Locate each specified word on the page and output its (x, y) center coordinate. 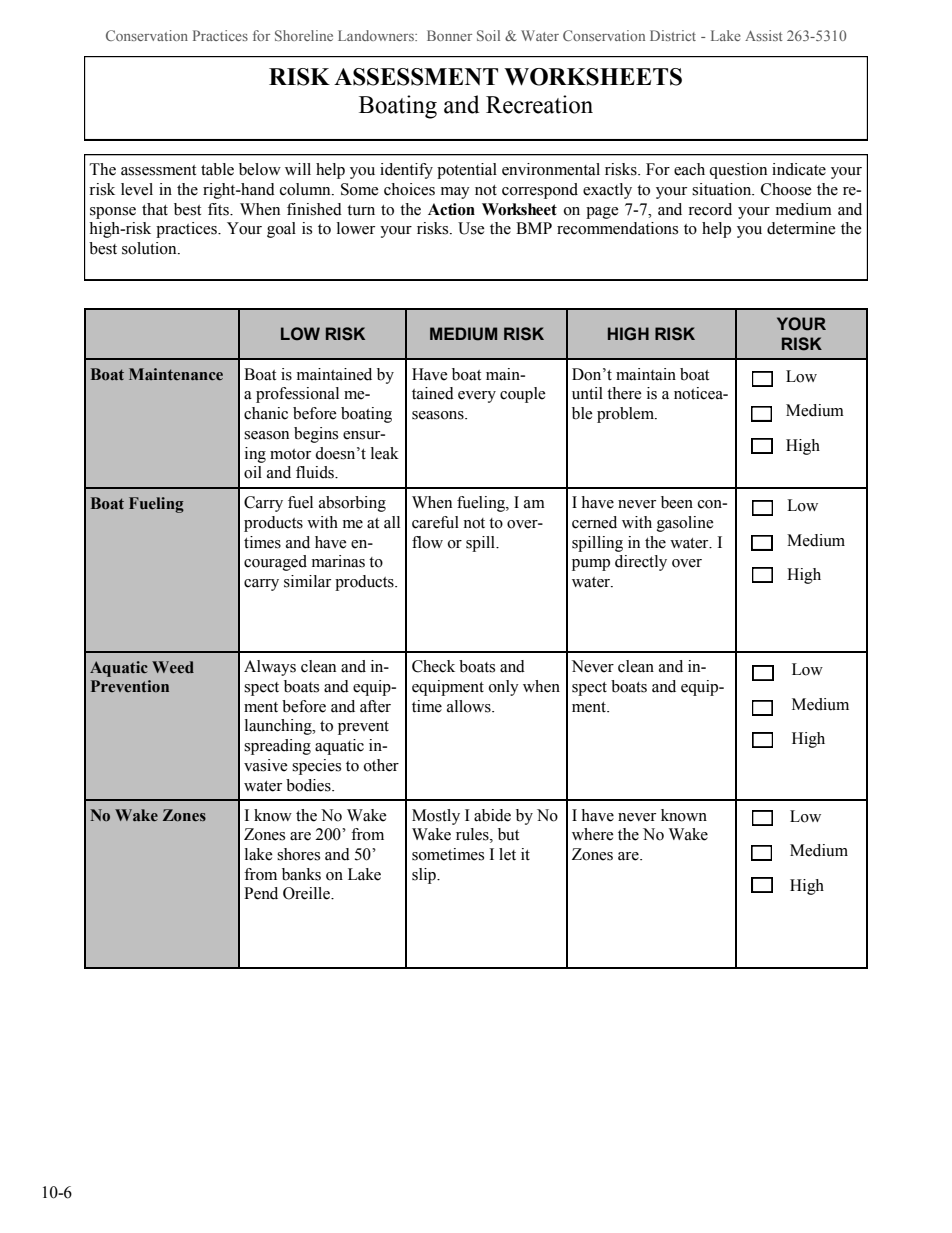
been (677, 502)
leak (385, 453)
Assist (764, 35)
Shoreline (304, 35)
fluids (316, 472)
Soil (488, 35)
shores (298, 854)
